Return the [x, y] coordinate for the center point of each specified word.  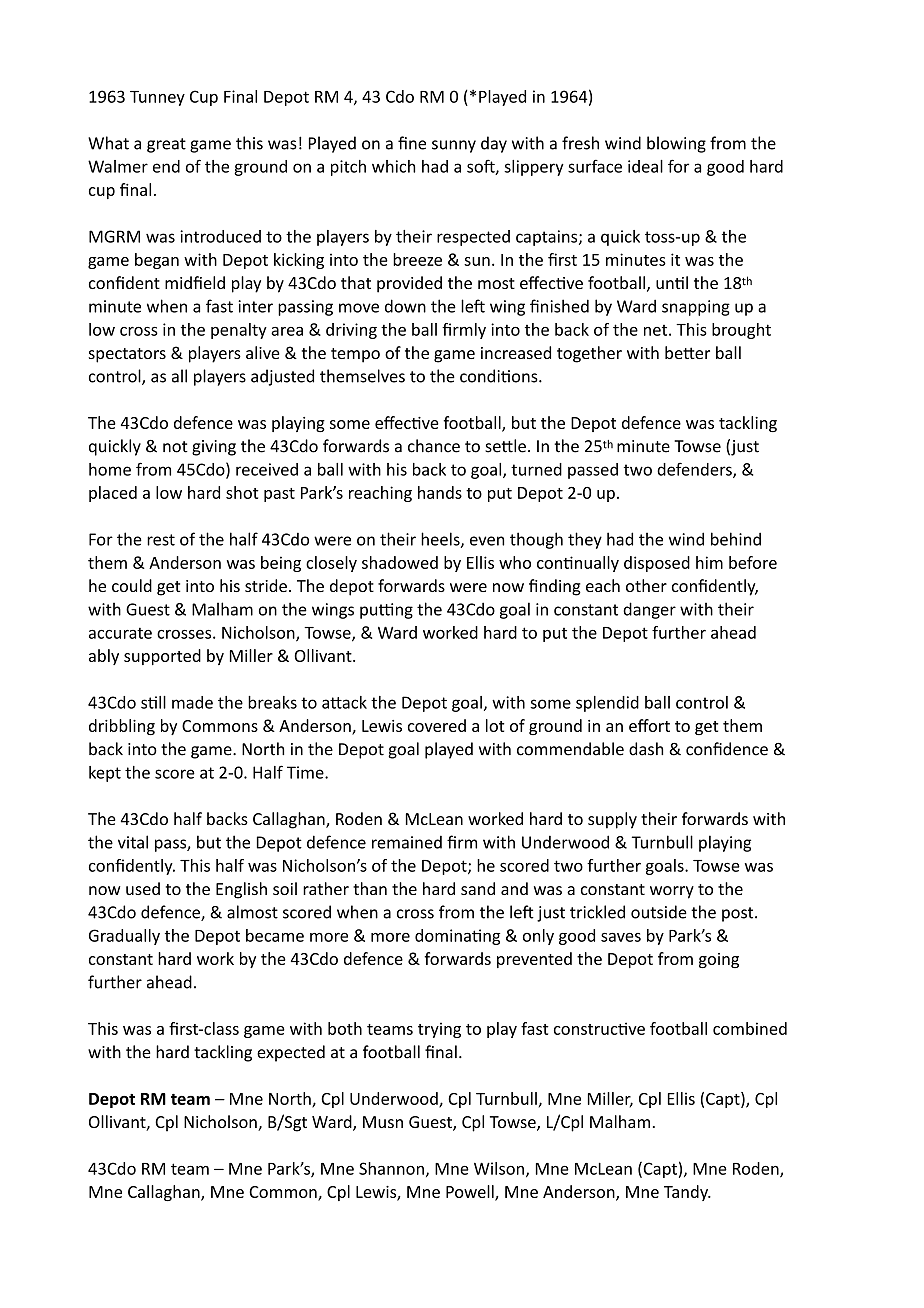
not [175, 447]
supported [162, 657]
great [166, 145]
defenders [695, 470]
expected [291, 1053]
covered [437, 725]
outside [659, 912]
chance [434, 446]
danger [649, 610]
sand [478, 888]
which [393, 166]
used [143, 888]
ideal [645, 166]
